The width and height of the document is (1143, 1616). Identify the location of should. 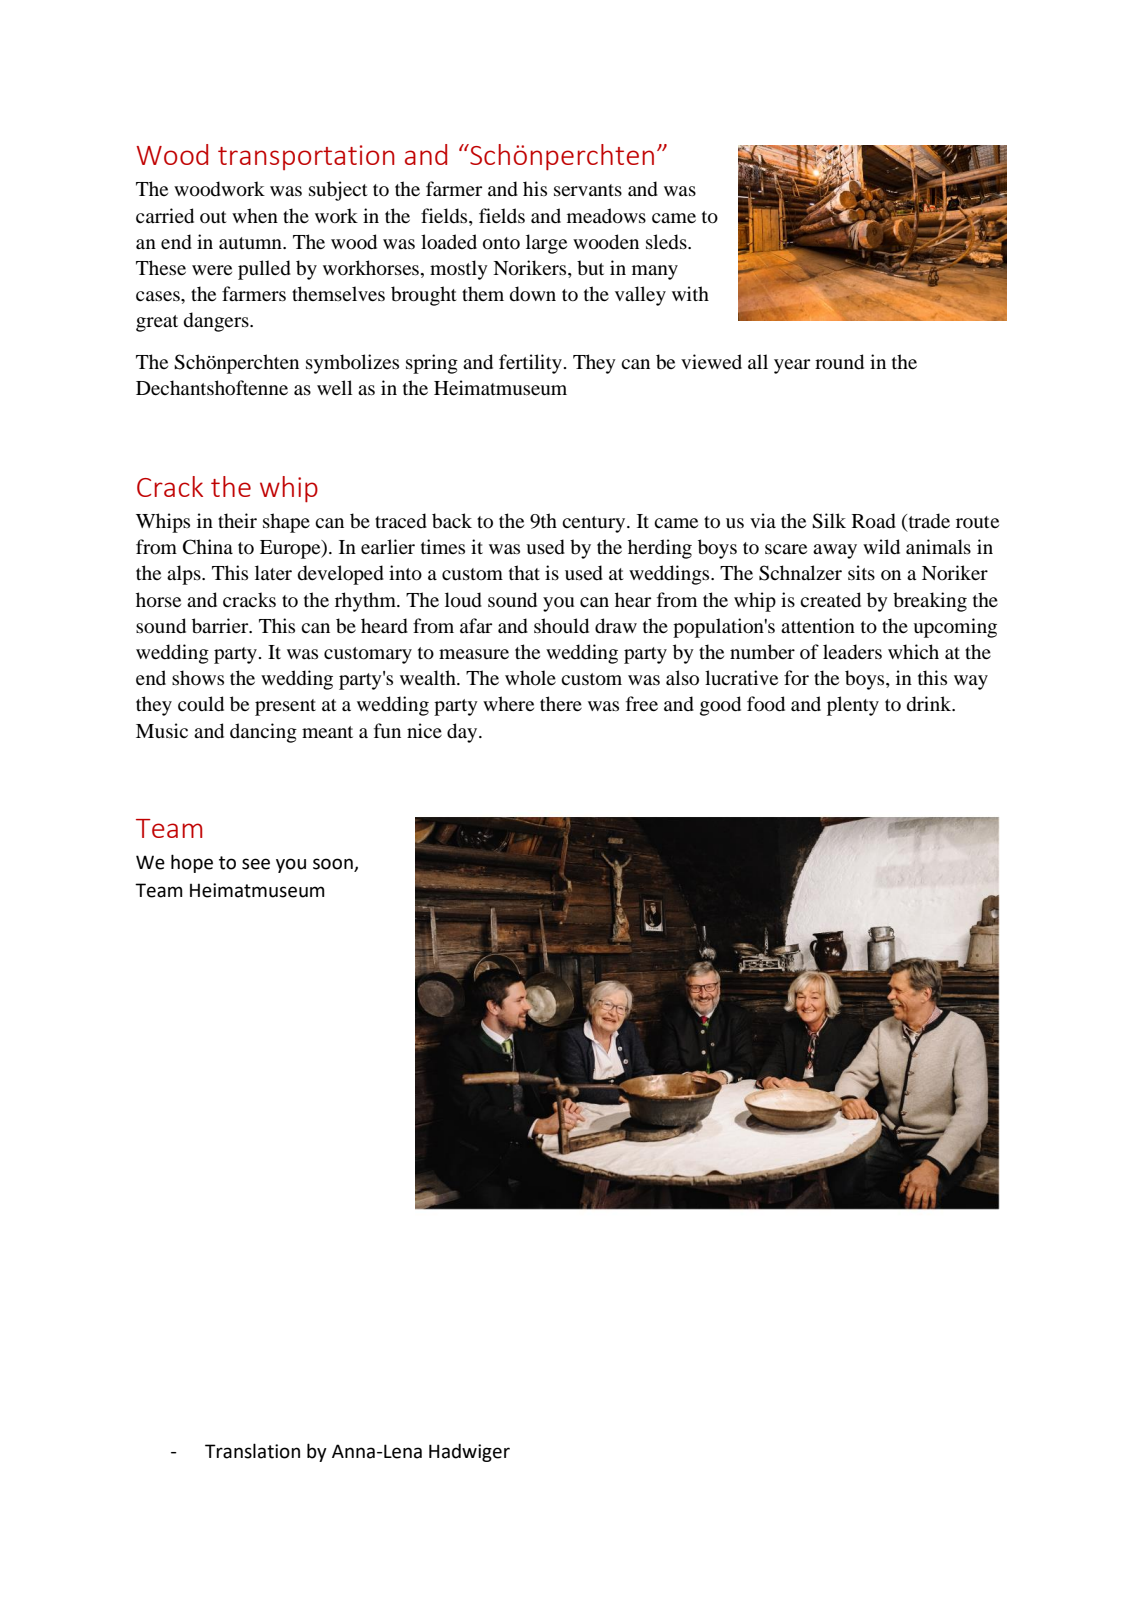
(561, 626).
